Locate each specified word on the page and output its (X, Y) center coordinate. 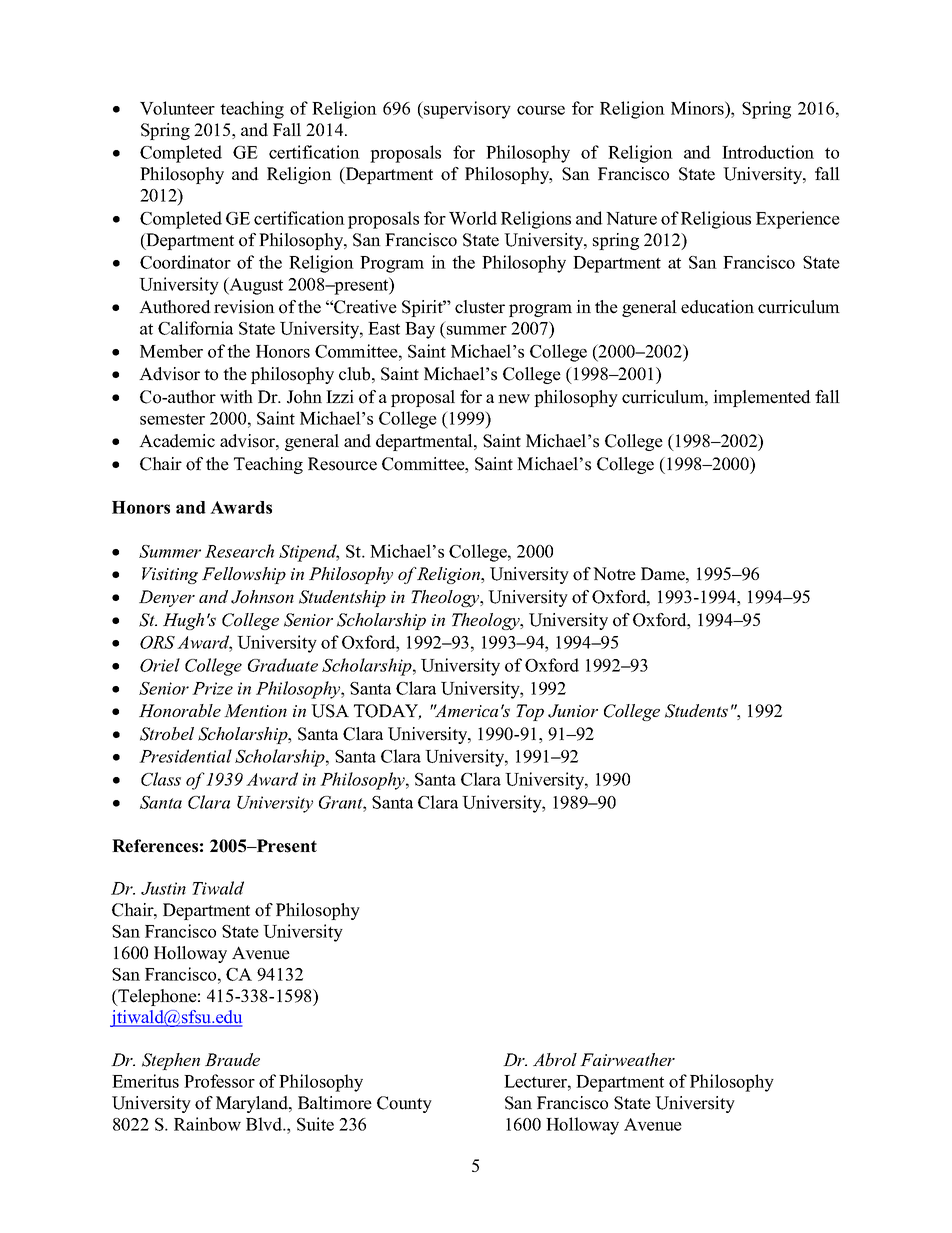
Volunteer (177, 108)
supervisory (466, 110)
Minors (698, 108)
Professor (219, 1081)
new (514, 399)
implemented (762, 398)
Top (530, 712)
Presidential (185, 756)
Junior (573, 711)
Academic (177, 441)
